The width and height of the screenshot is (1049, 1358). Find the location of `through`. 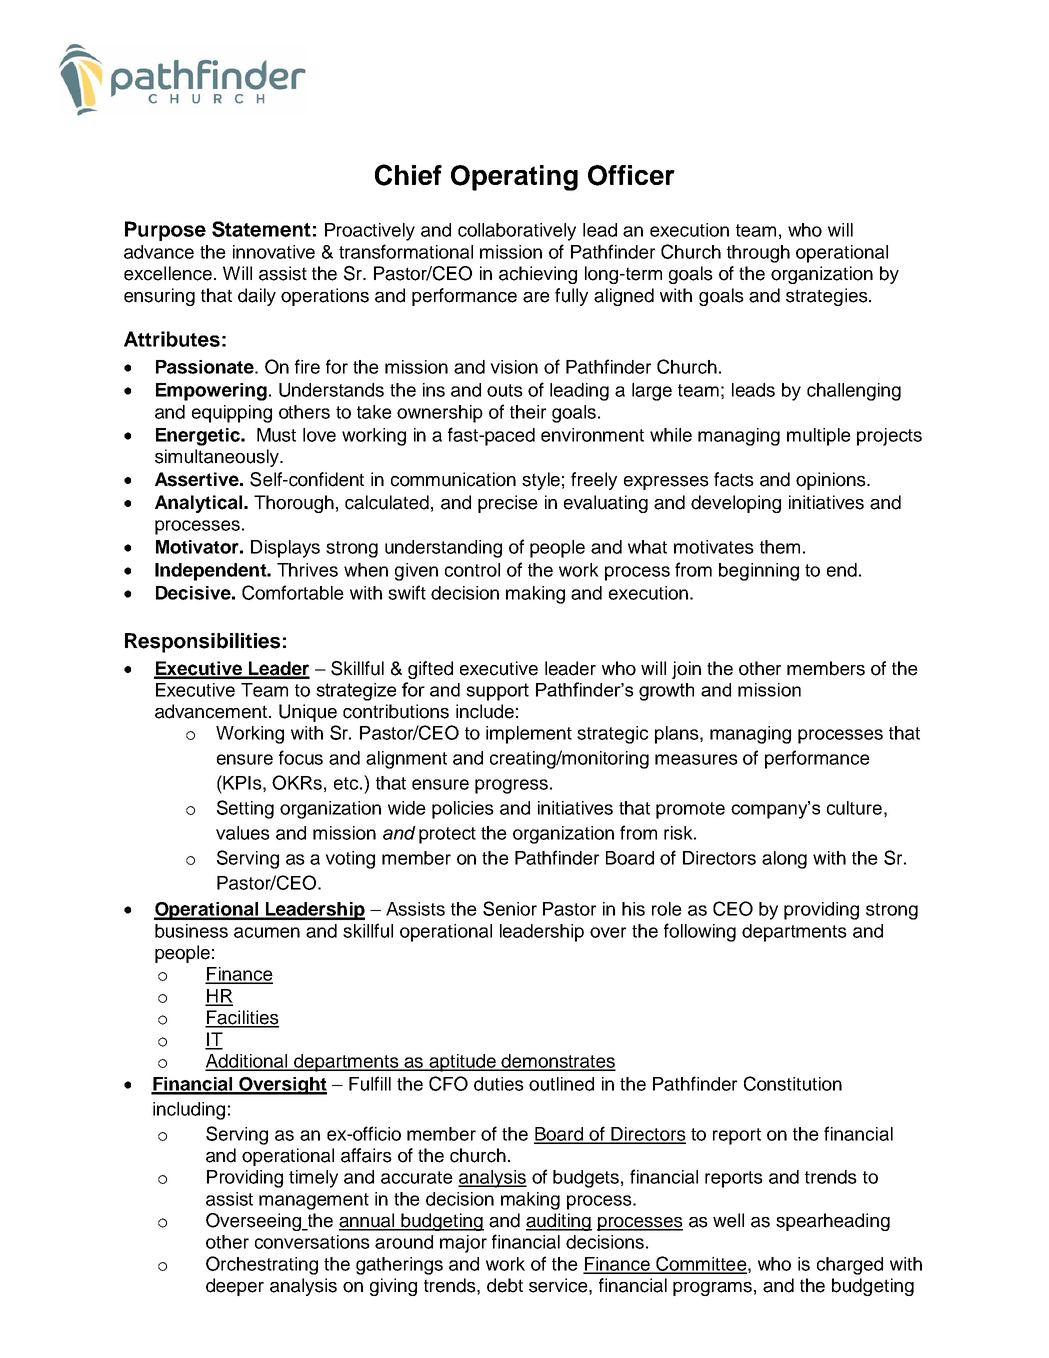

through is located at coordinates (758, 254).
